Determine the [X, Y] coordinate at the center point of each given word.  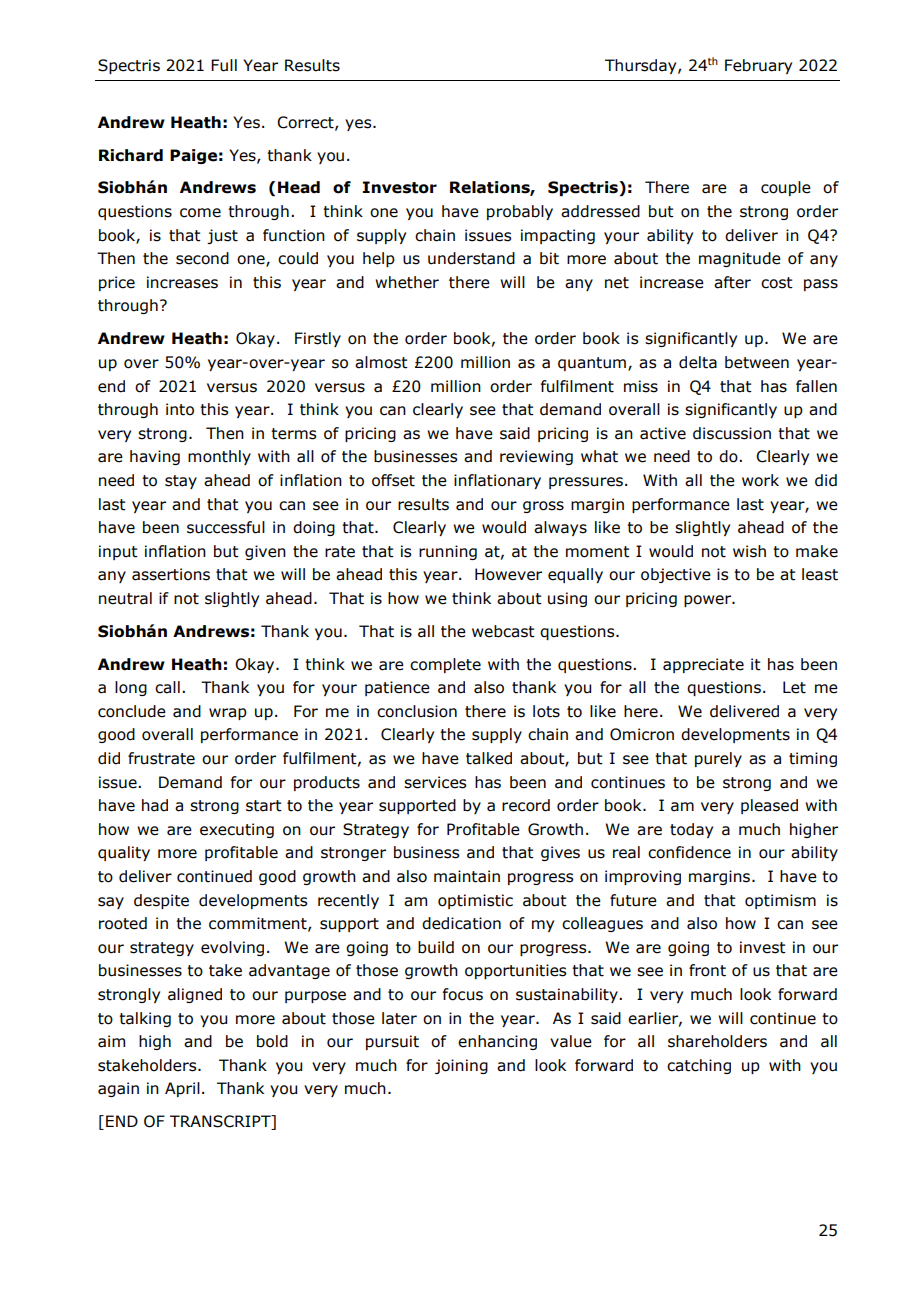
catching [699, 1066]
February [758, 66]
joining [461, 1066]
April [182, 1089]
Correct [306, 123]
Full [224, 65]
